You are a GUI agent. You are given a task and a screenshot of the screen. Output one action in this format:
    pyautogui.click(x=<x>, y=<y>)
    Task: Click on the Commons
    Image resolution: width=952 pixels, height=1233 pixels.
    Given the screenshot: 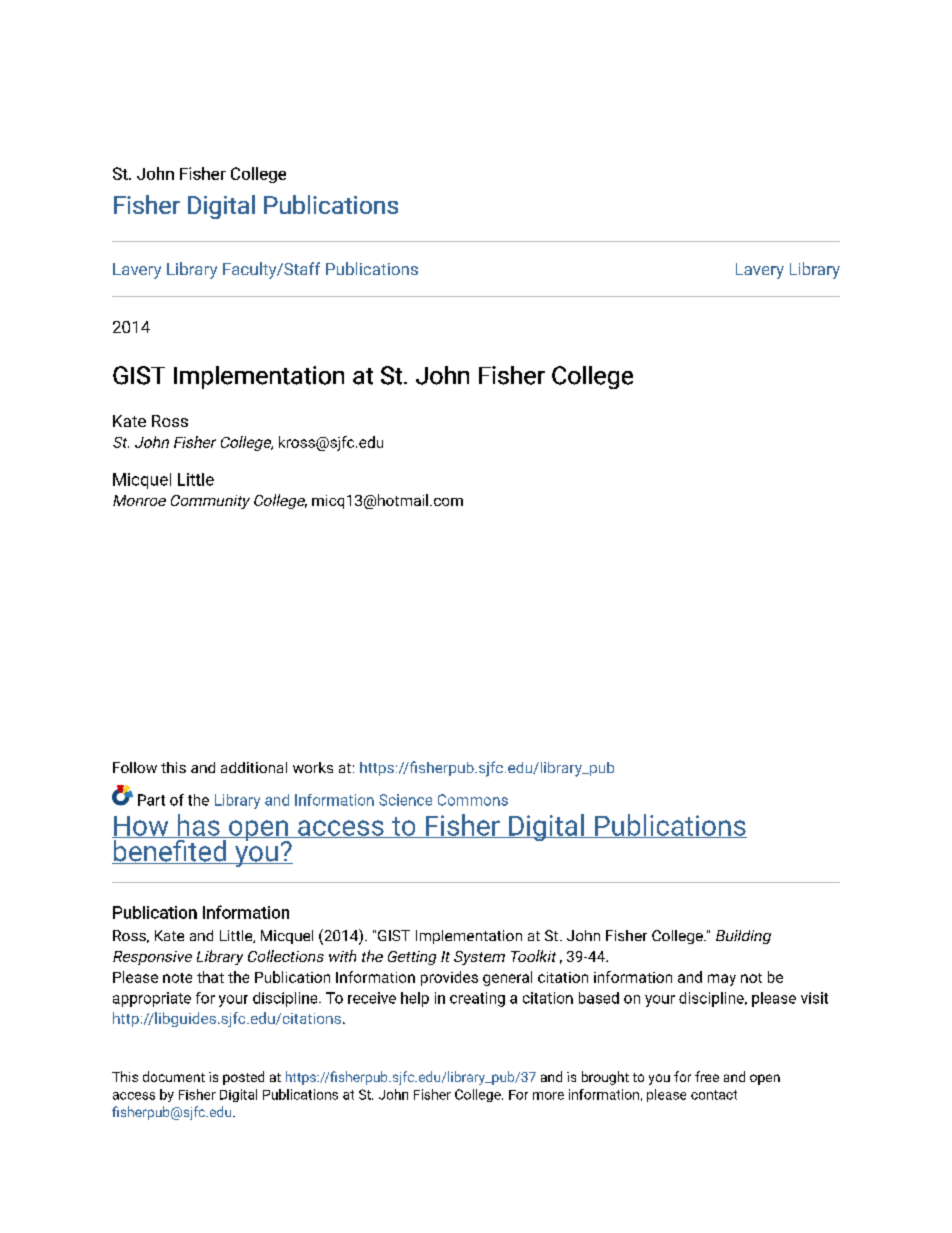 What is the action you would take?
    pyautogui.click(x=473, y=800)
